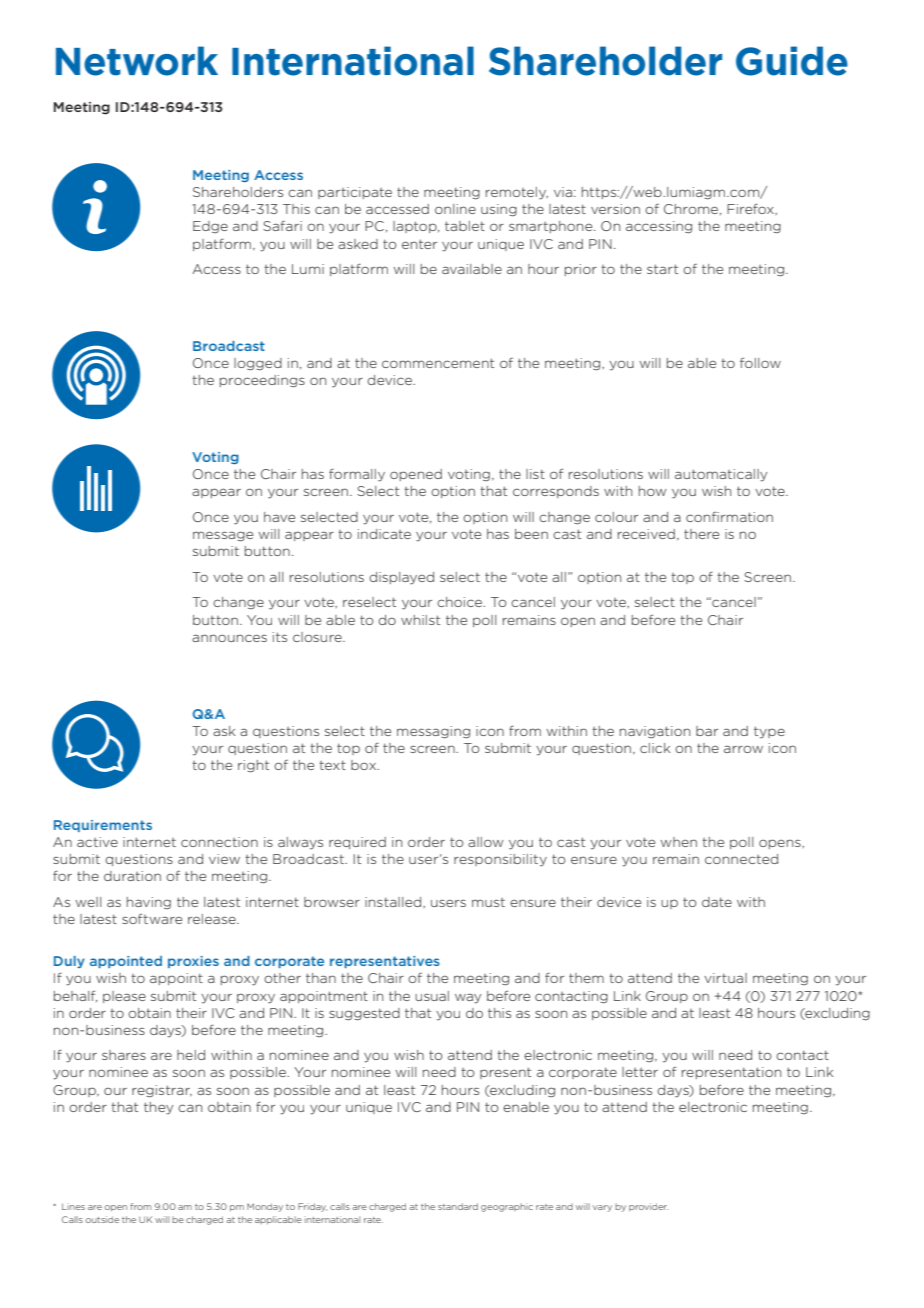 This screenshot has width=924, height=1308. Describe the element at coordinates (458, 1206) in the screenshot. I see `standard` at that location.
